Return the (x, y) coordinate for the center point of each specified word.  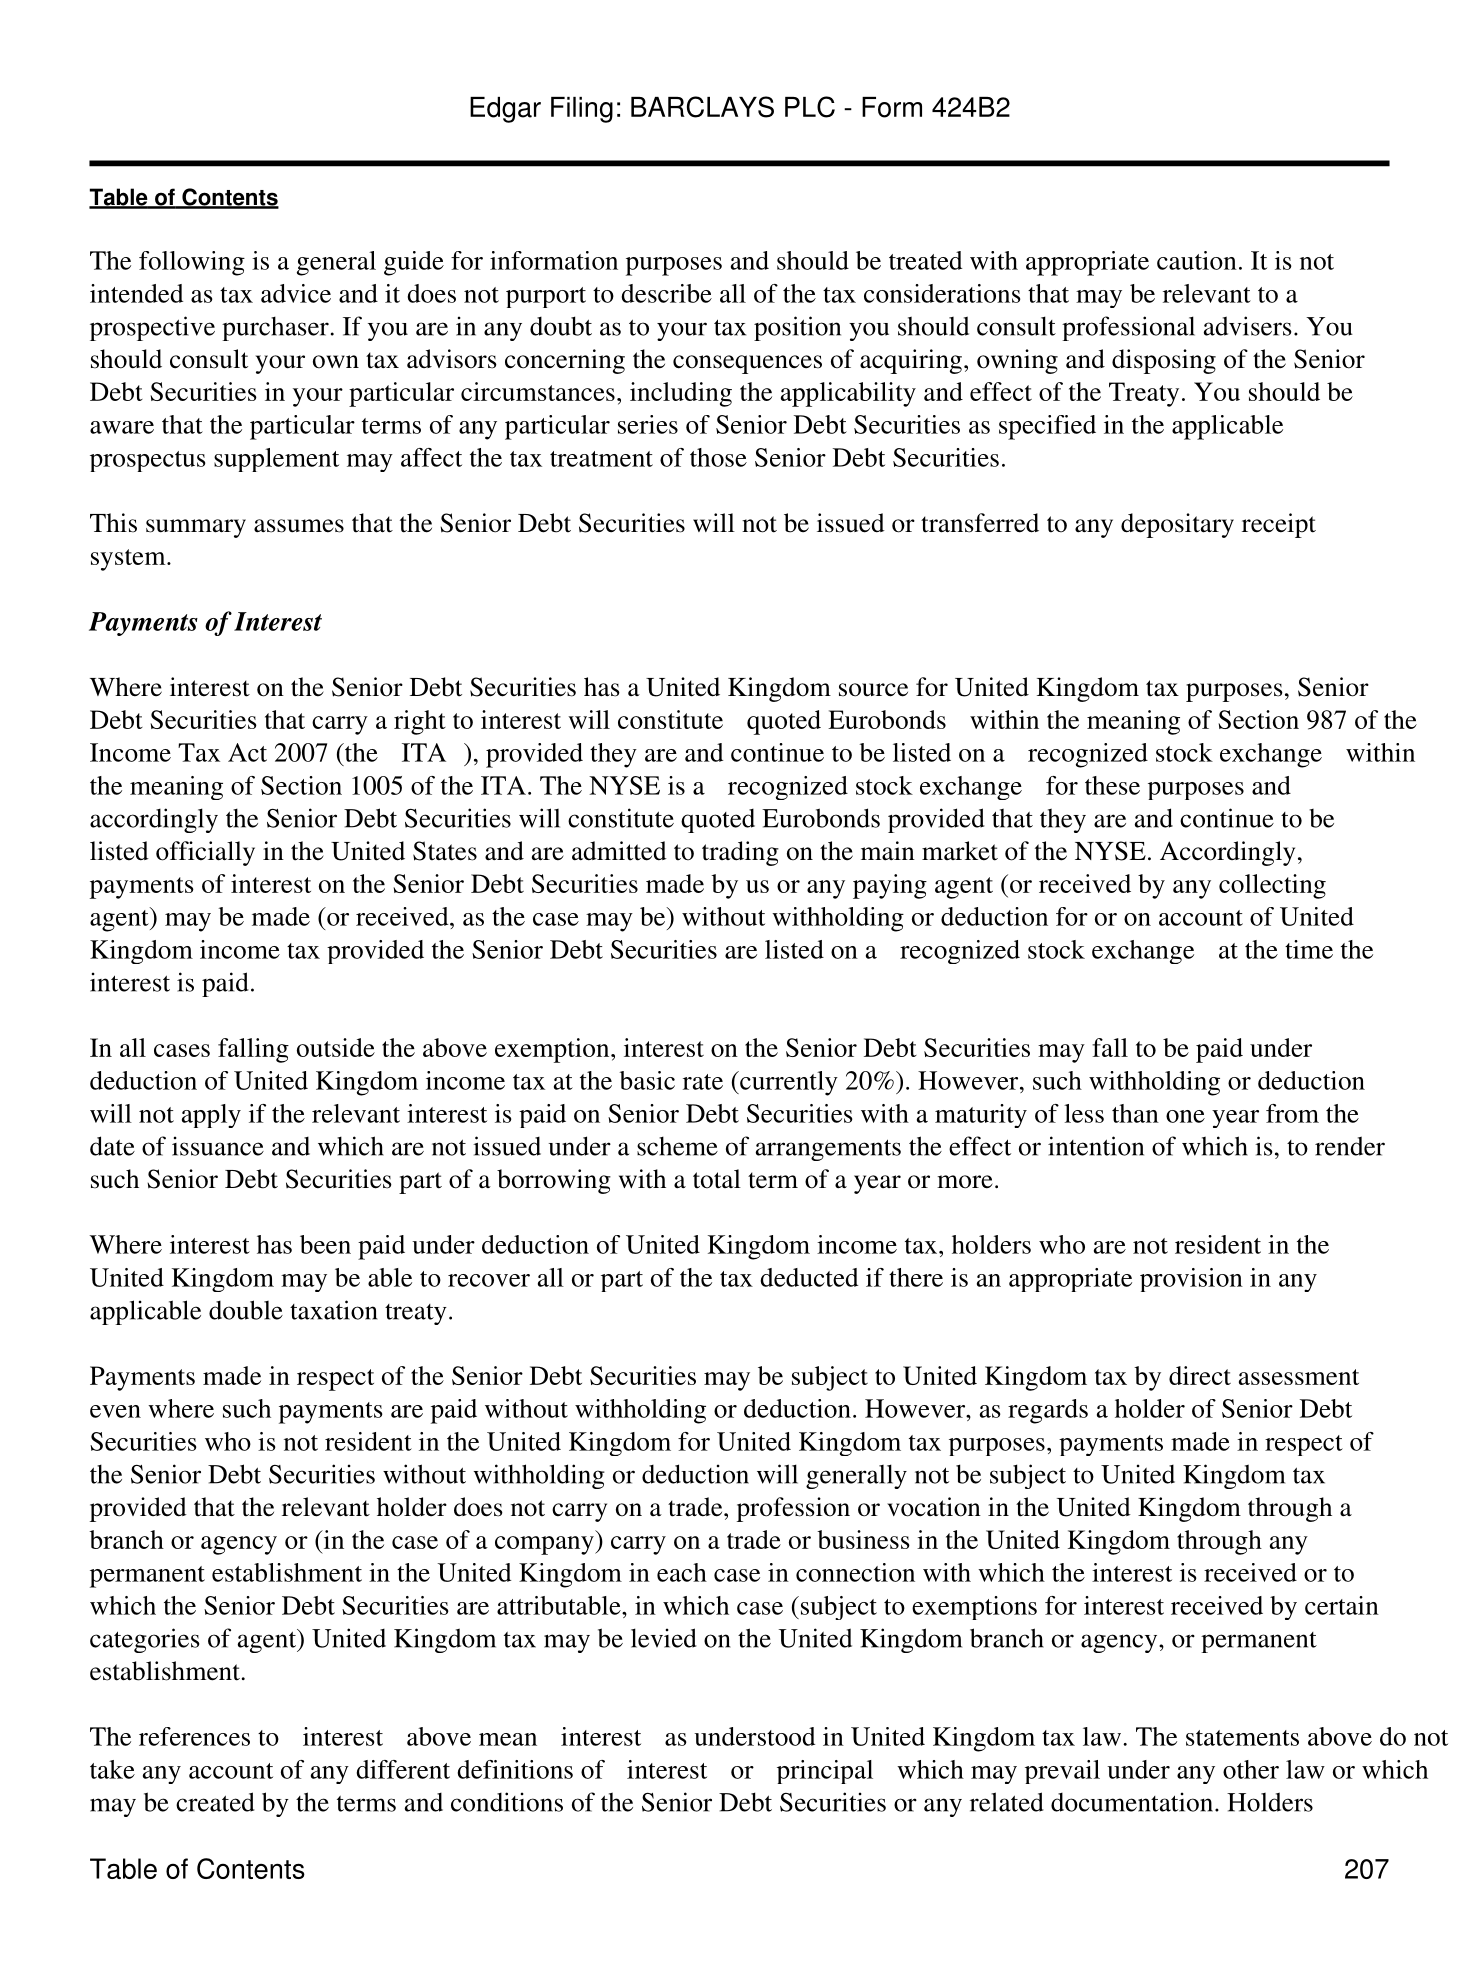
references (194, 1736)
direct (1200, 1375)
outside (336, 1047)
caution (1197, 260)
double (246, 1310)
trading (740, 853)
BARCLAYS (702, 107)
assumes (299, 526)
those (718, 457)
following (192, 263)
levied (664, 1638)
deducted (809, 1277)
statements (1242, 1738)
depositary (1177, 525)
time (1309, 949)
